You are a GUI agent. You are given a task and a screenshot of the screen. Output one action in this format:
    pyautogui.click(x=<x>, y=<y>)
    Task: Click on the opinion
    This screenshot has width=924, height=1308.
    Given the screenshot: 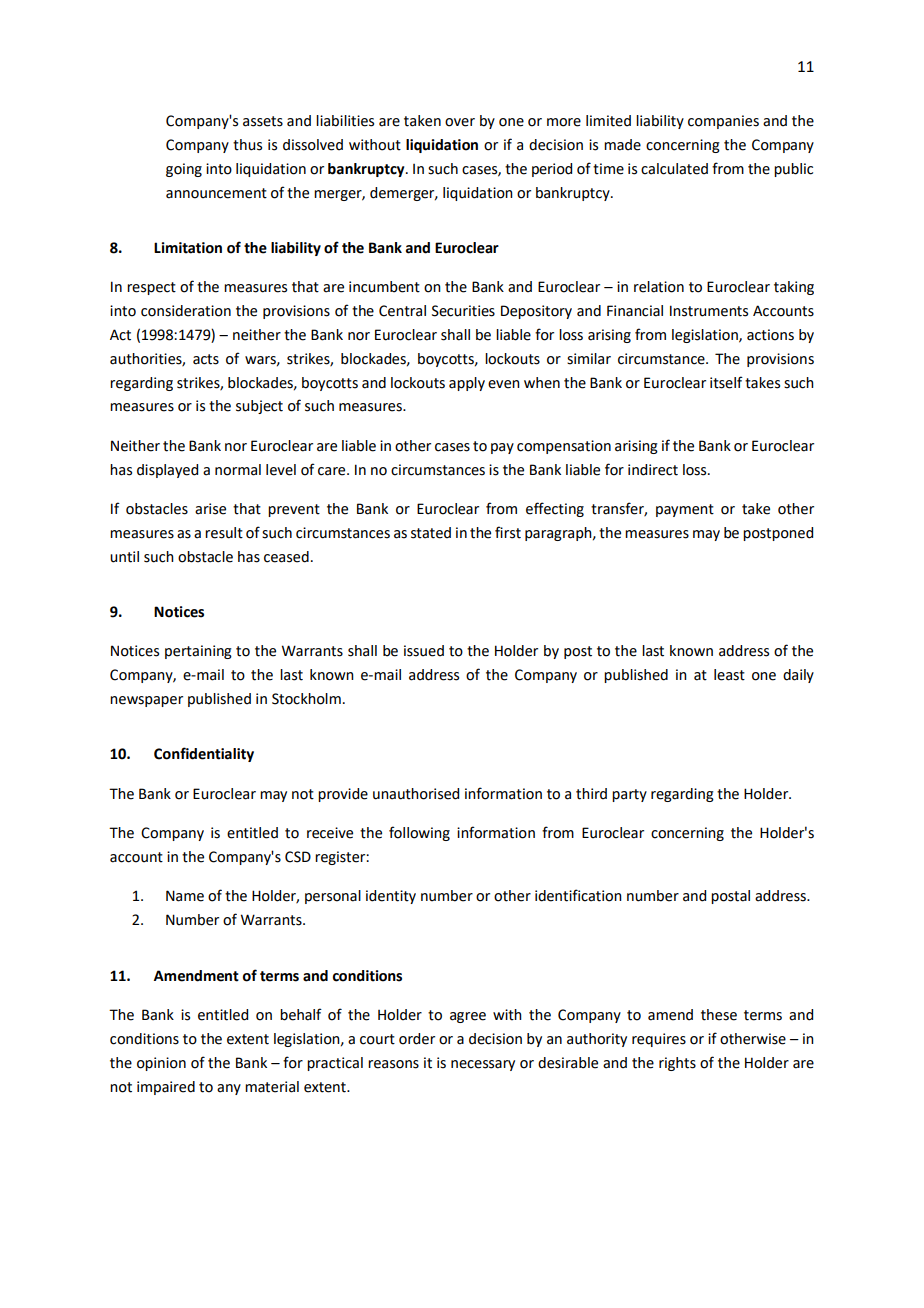 What is the action you would take?
    pyautogui.click(x=161, y=1064)
